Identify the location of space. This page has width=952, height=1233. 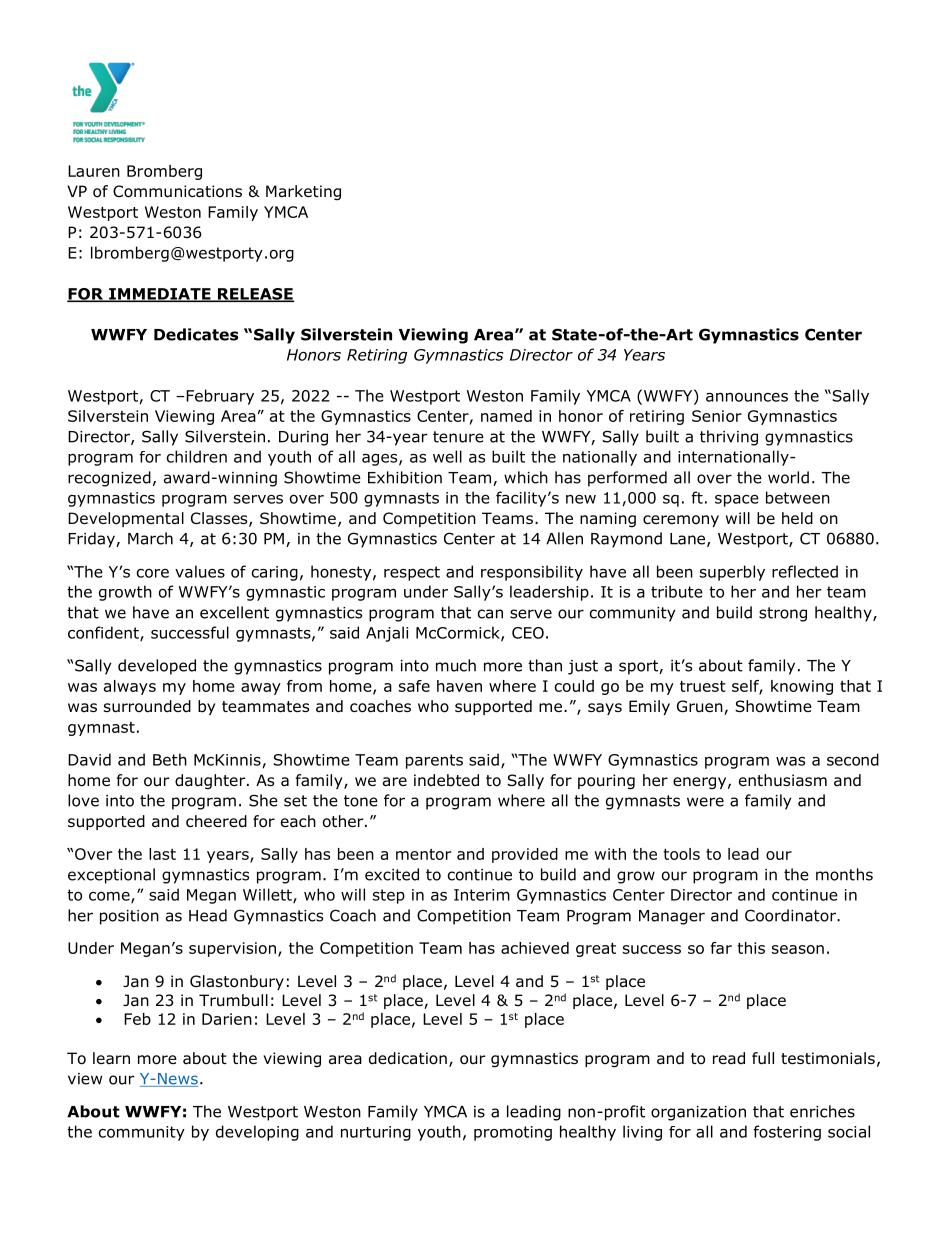
(737, 501).
